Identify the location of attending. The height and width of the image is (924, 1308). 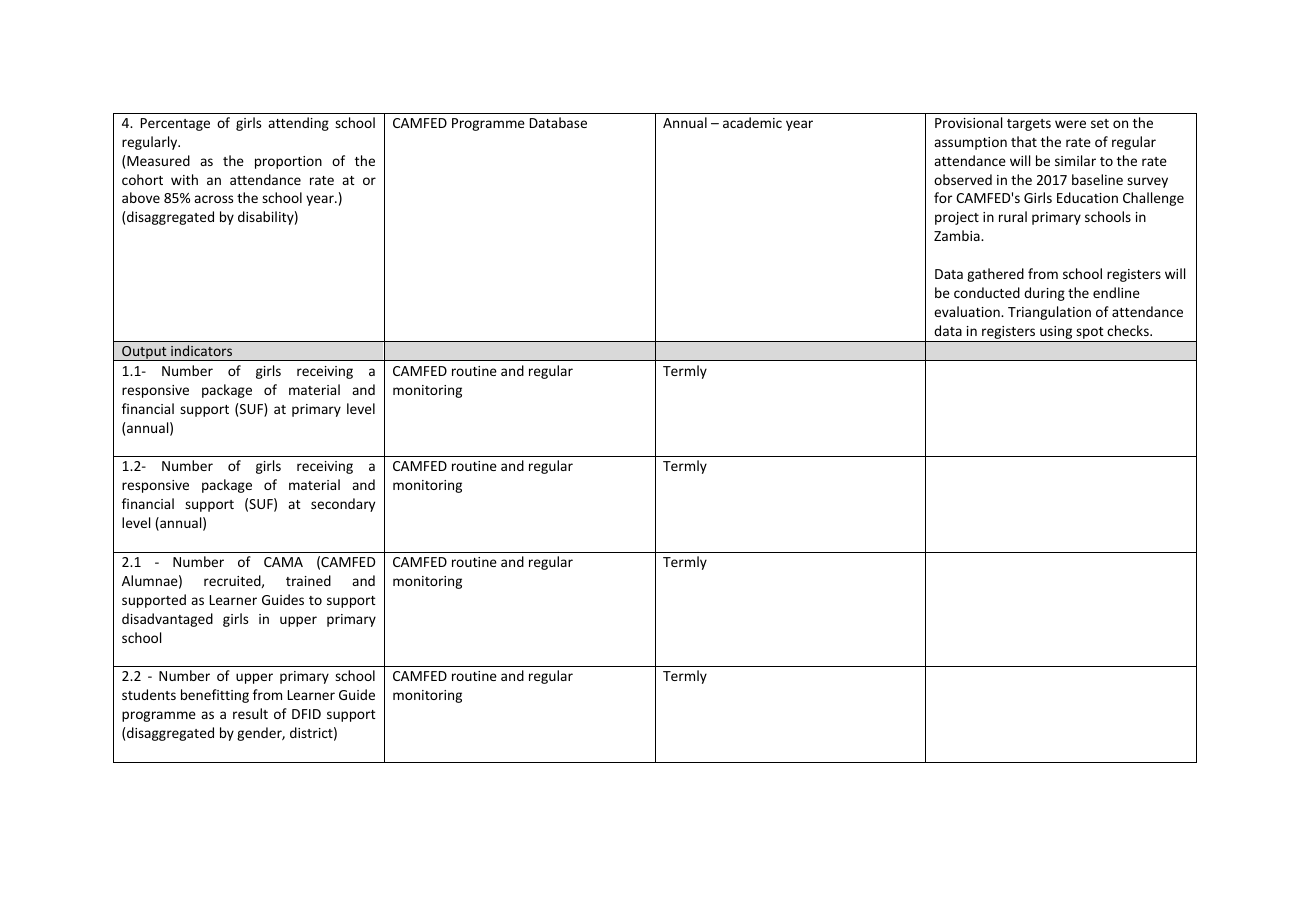
(298, 124).
